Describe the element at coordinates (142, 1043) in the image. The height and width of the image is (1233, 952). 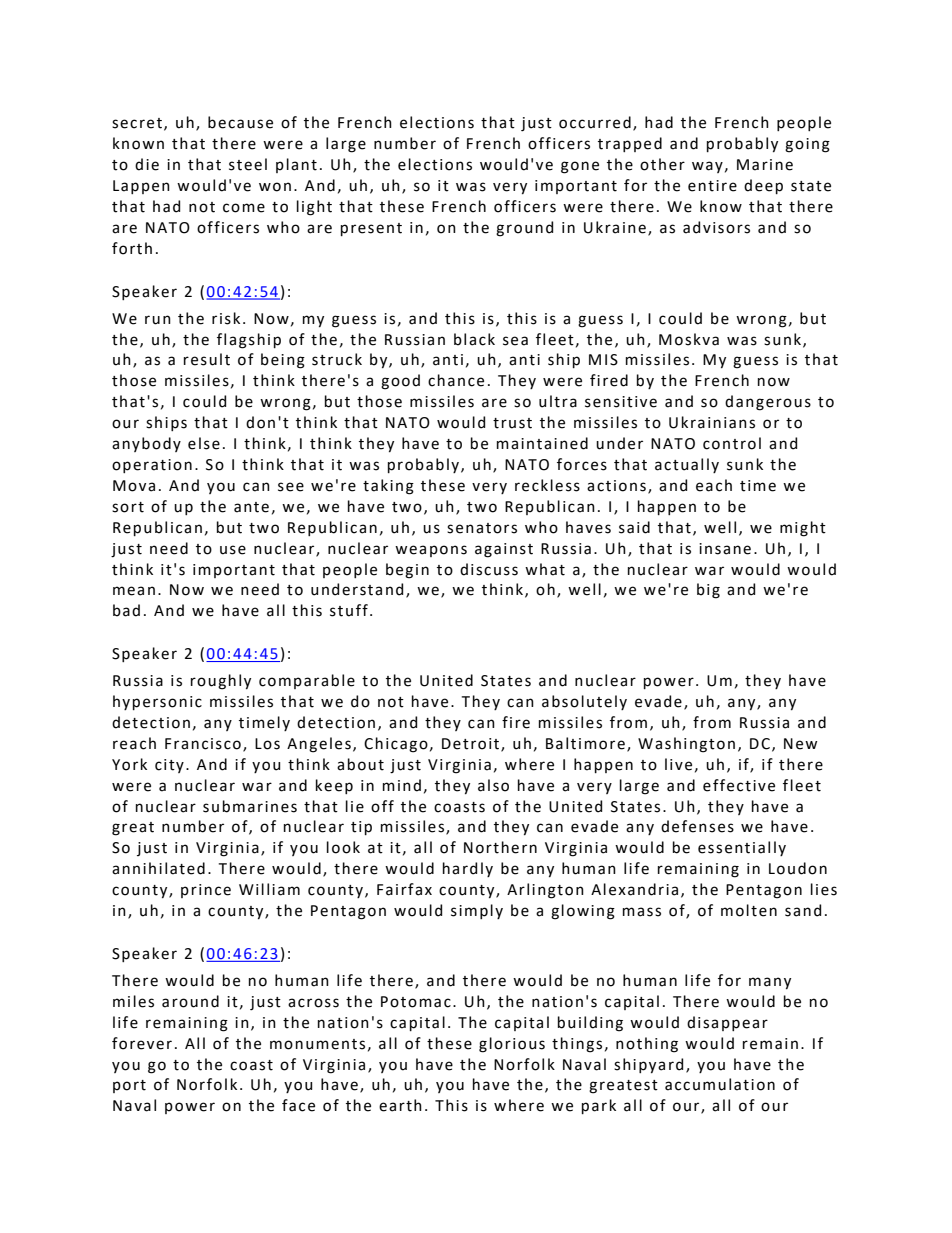
I see `forever` at that location.
